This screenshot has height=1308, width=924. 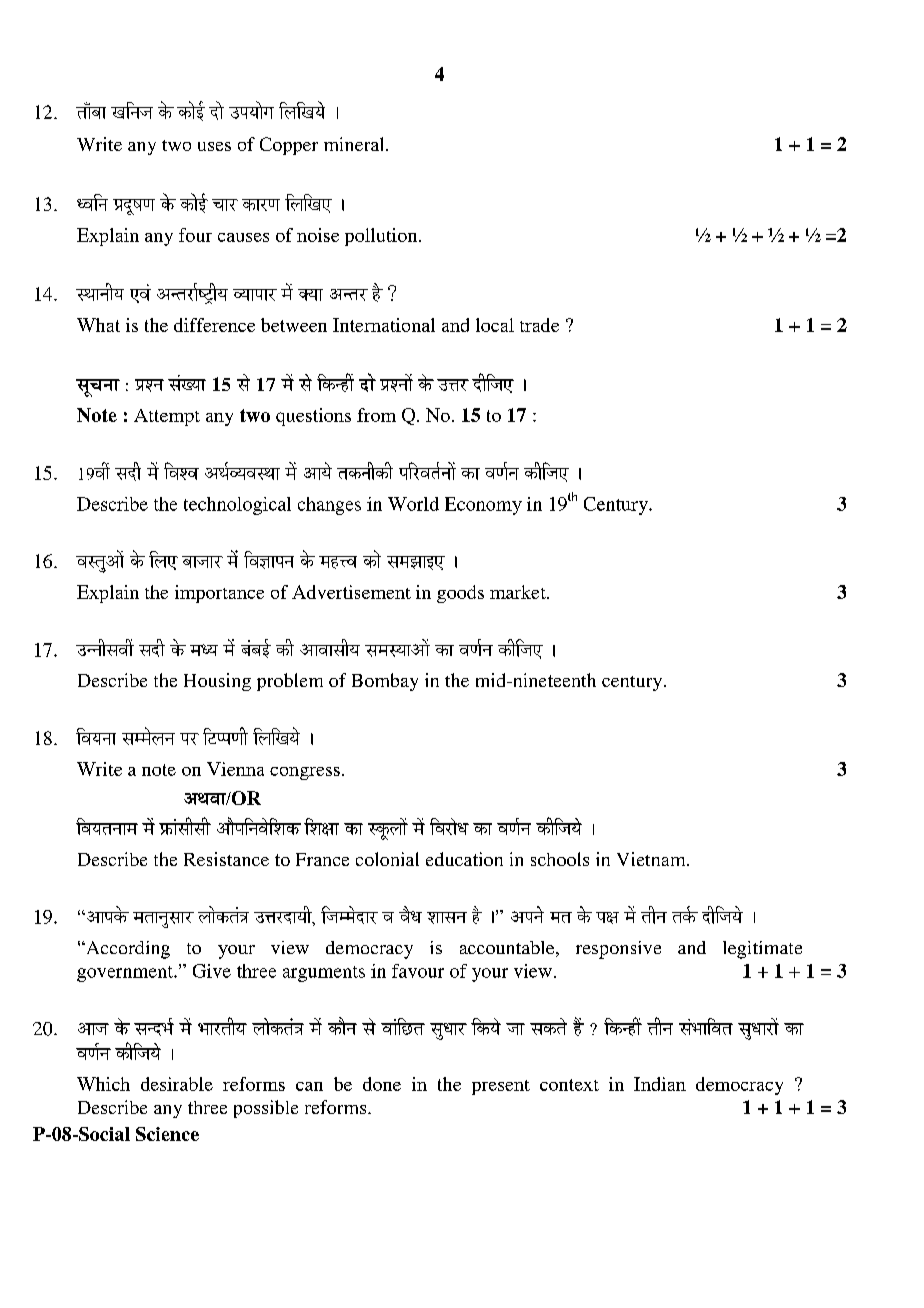 What do you see at coordinates (195, 235) in the screenshot?
I see `four` at bounding box center [195, 235].
